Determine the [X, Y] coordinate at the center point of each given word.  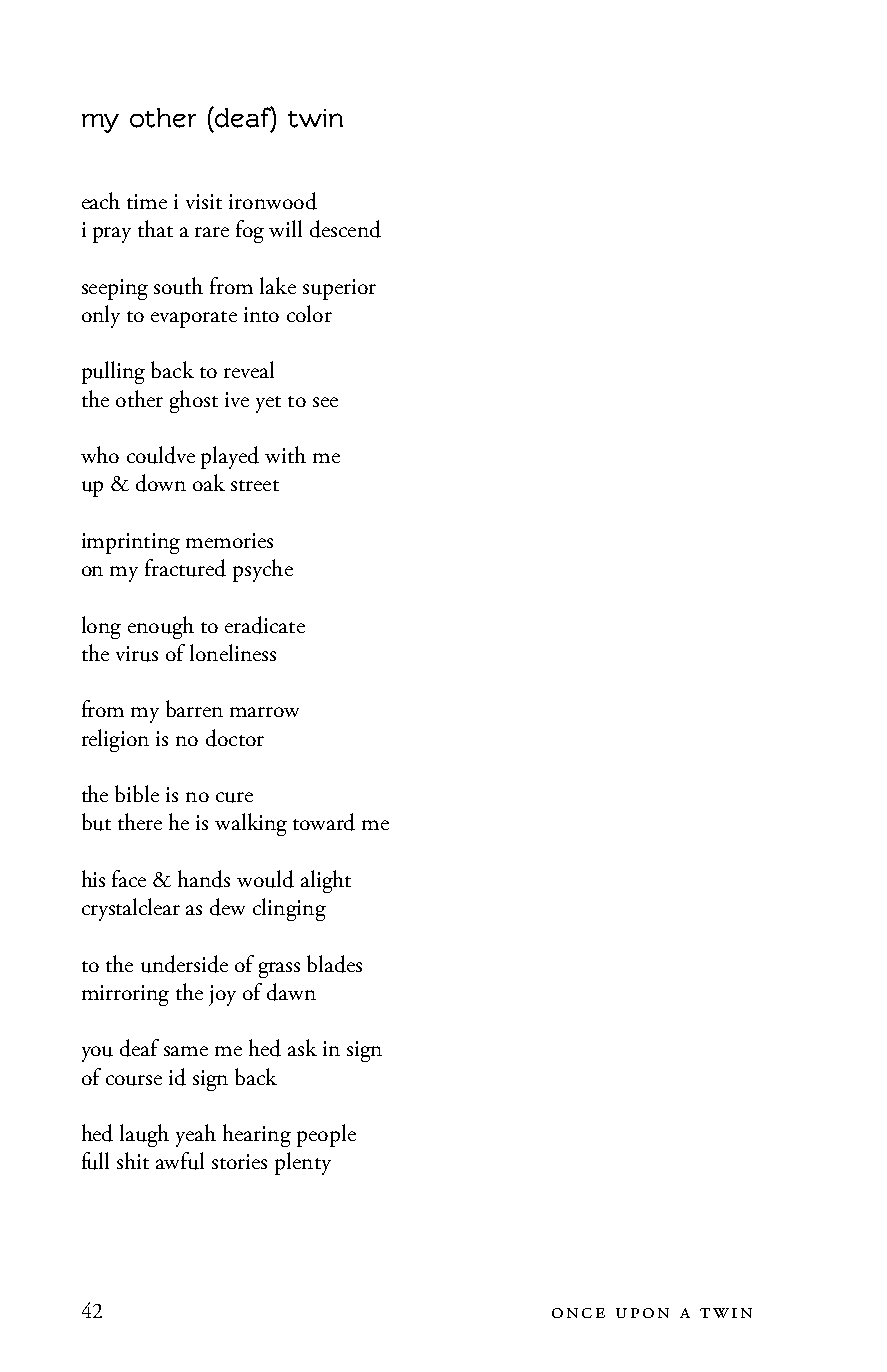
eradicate [265, 625]
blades [334, 964]
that [155, 228]
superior [339, 289]
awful [180, 1161]
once [578, 1313]
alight [326, 881]
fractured [185, 568]
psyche [263, 570]
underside [184, 964]
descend [345, 229]
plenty [303, 1163]
